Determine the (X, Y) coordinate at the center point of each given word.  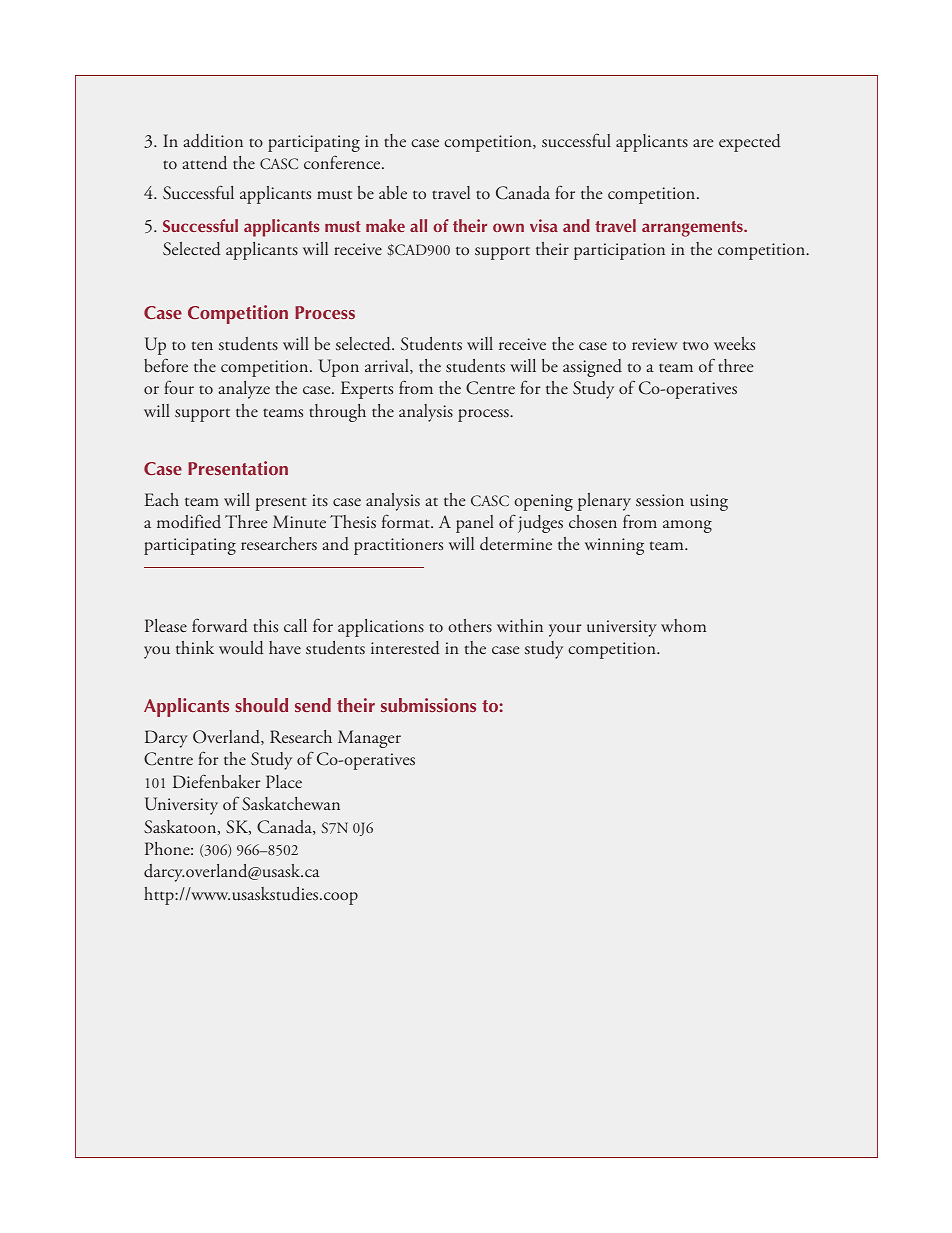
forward (220, 625)
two (696, 345)
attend (204, 163)
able (393, 192)
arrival (388, 366)
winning (614, 546)
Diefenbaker (216, 781)
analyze (244, 390)
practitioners (398, 546)
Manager (369, 739)
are (703, 143)
